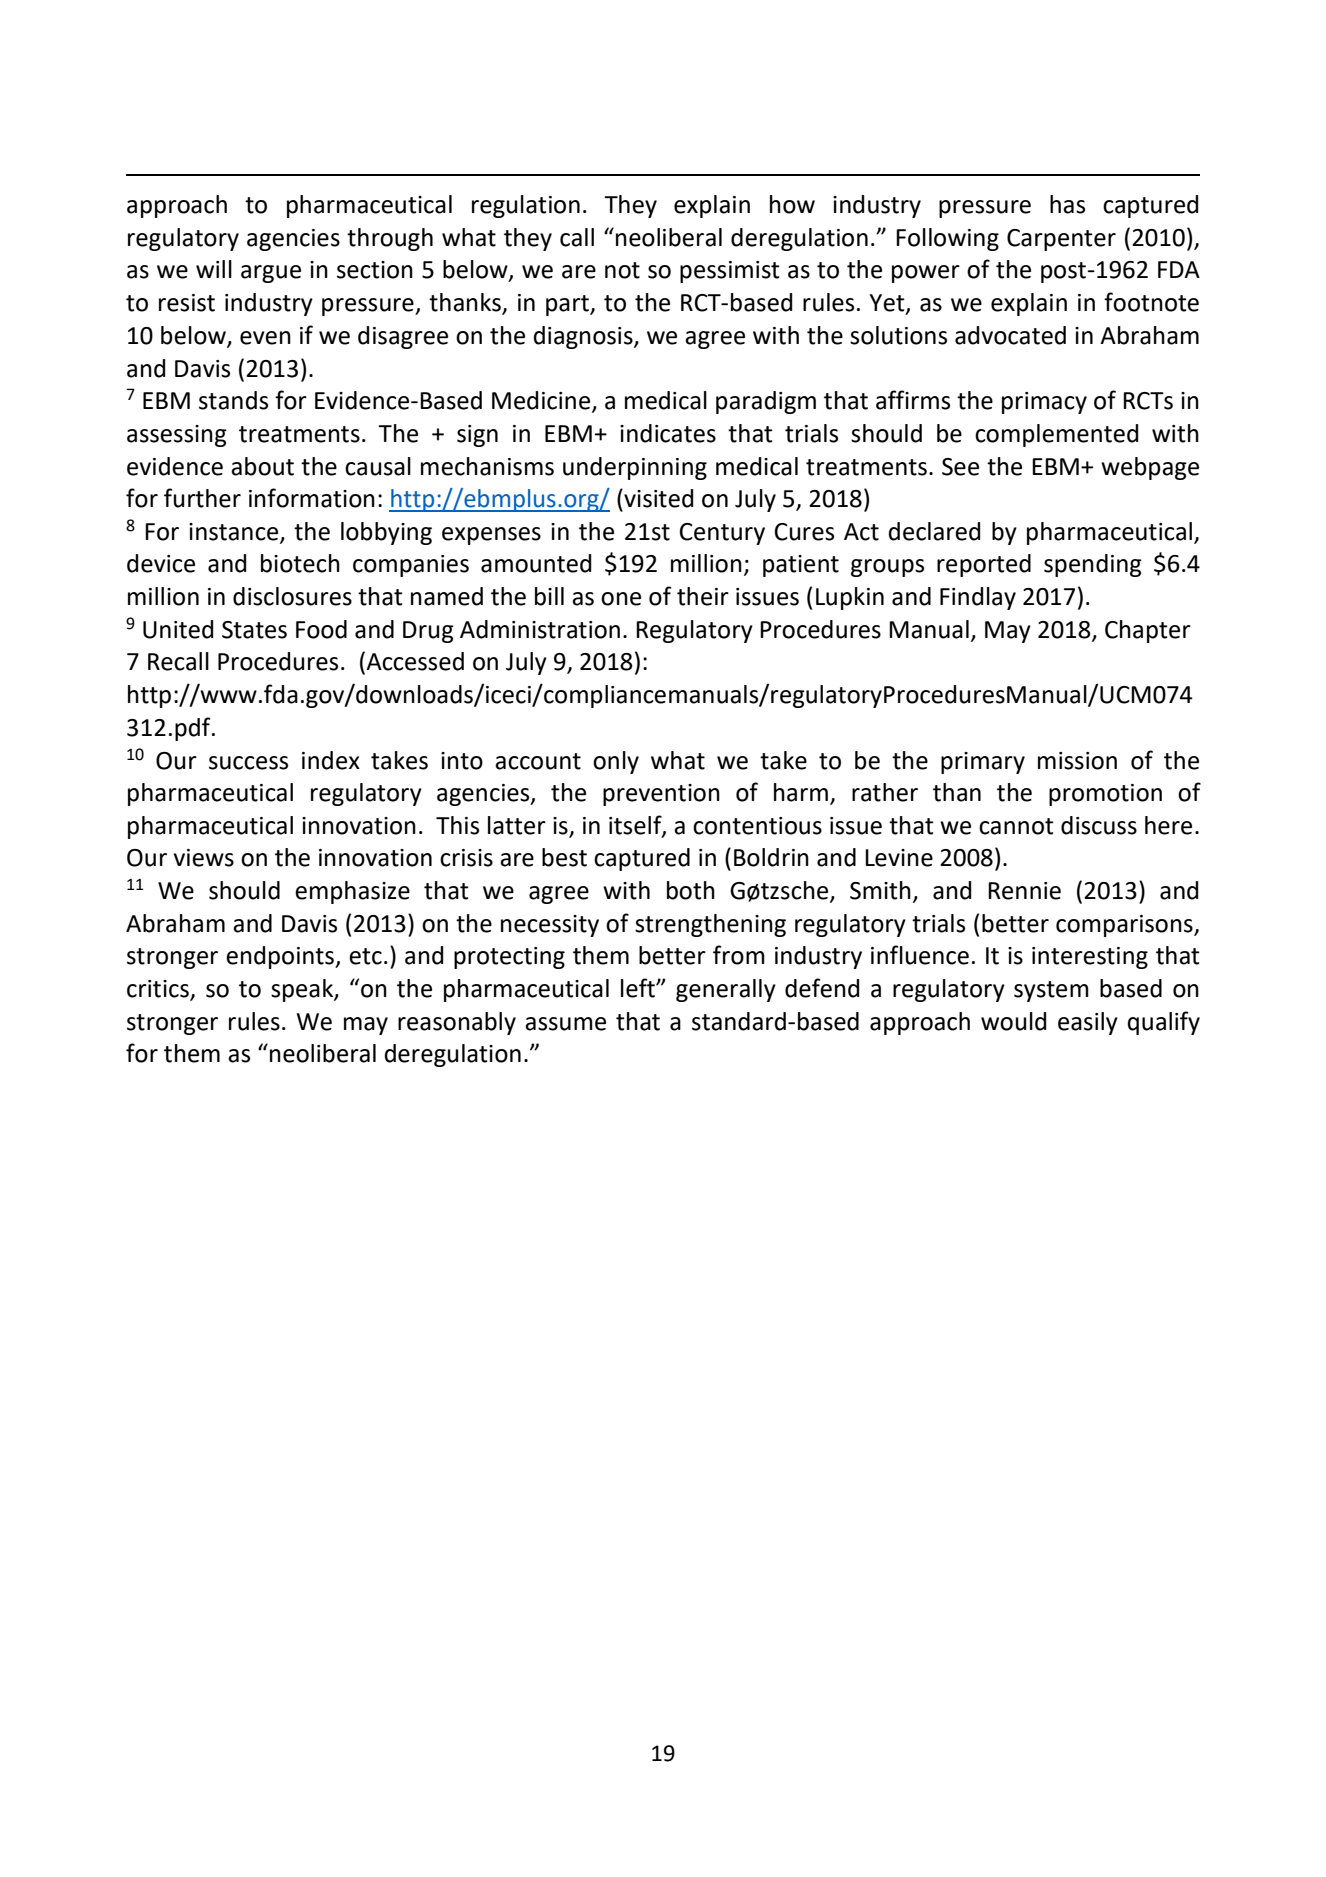 The height and width of the document is (1877, 1326). I want to click on stands, so click(233, 400).
